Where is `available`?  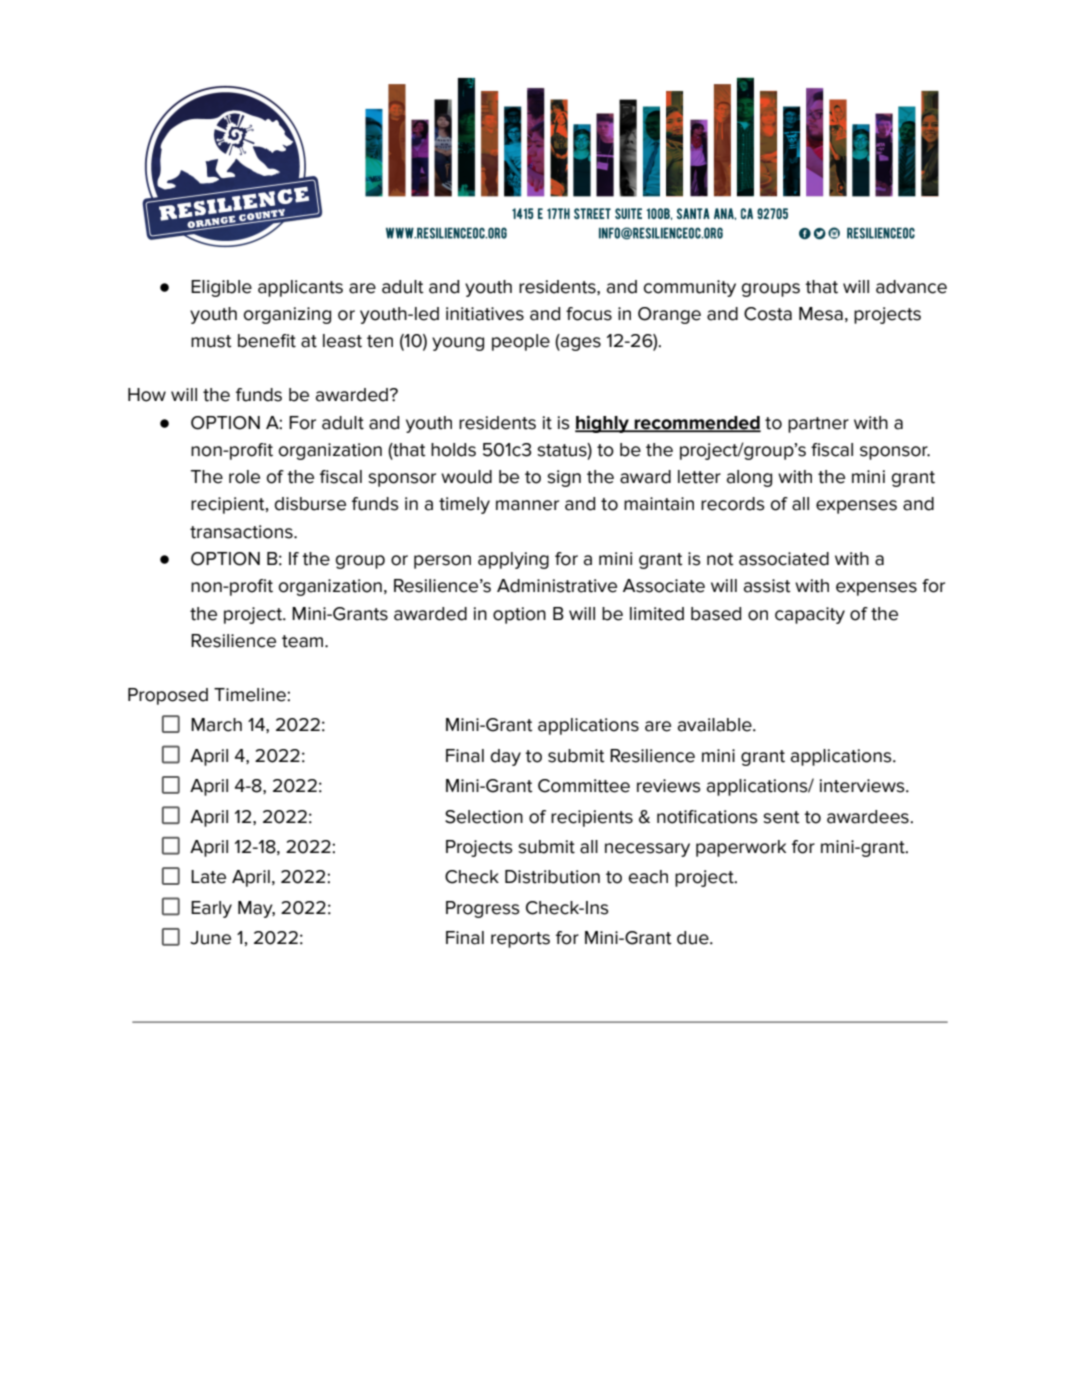 available is located at coordinates (716, 725).
